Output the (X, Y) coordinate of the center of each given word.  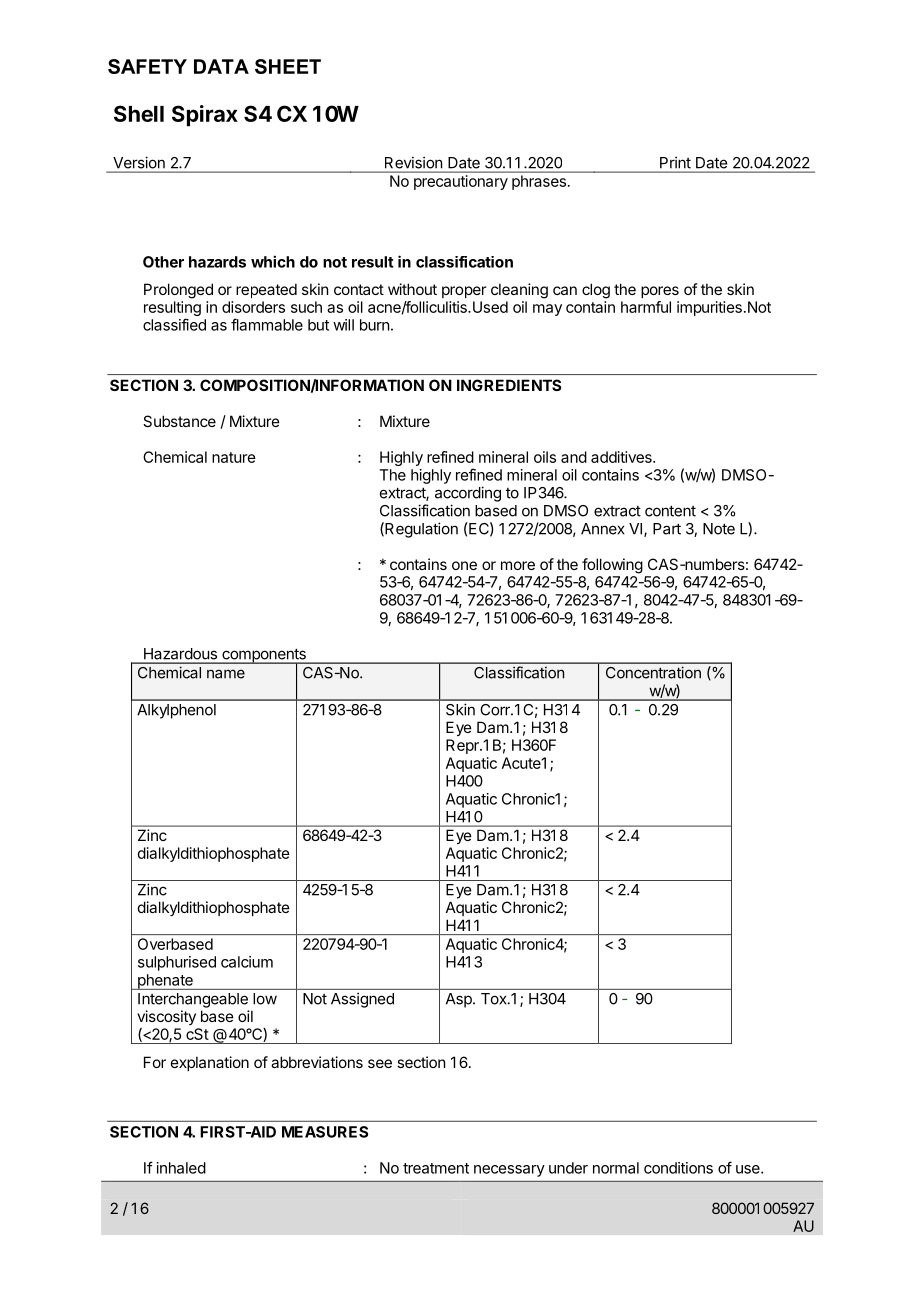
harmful (646, 307)
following (612, 566)
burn (374, 325)
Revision (413, 163)
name (226, 674)
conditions (678, 1168)
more (518, 565)
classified (174, 324)
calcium (247, 962)
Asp (460, 1000)
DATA (221, 66)
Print (675, 162)
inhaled (181, 1168)
